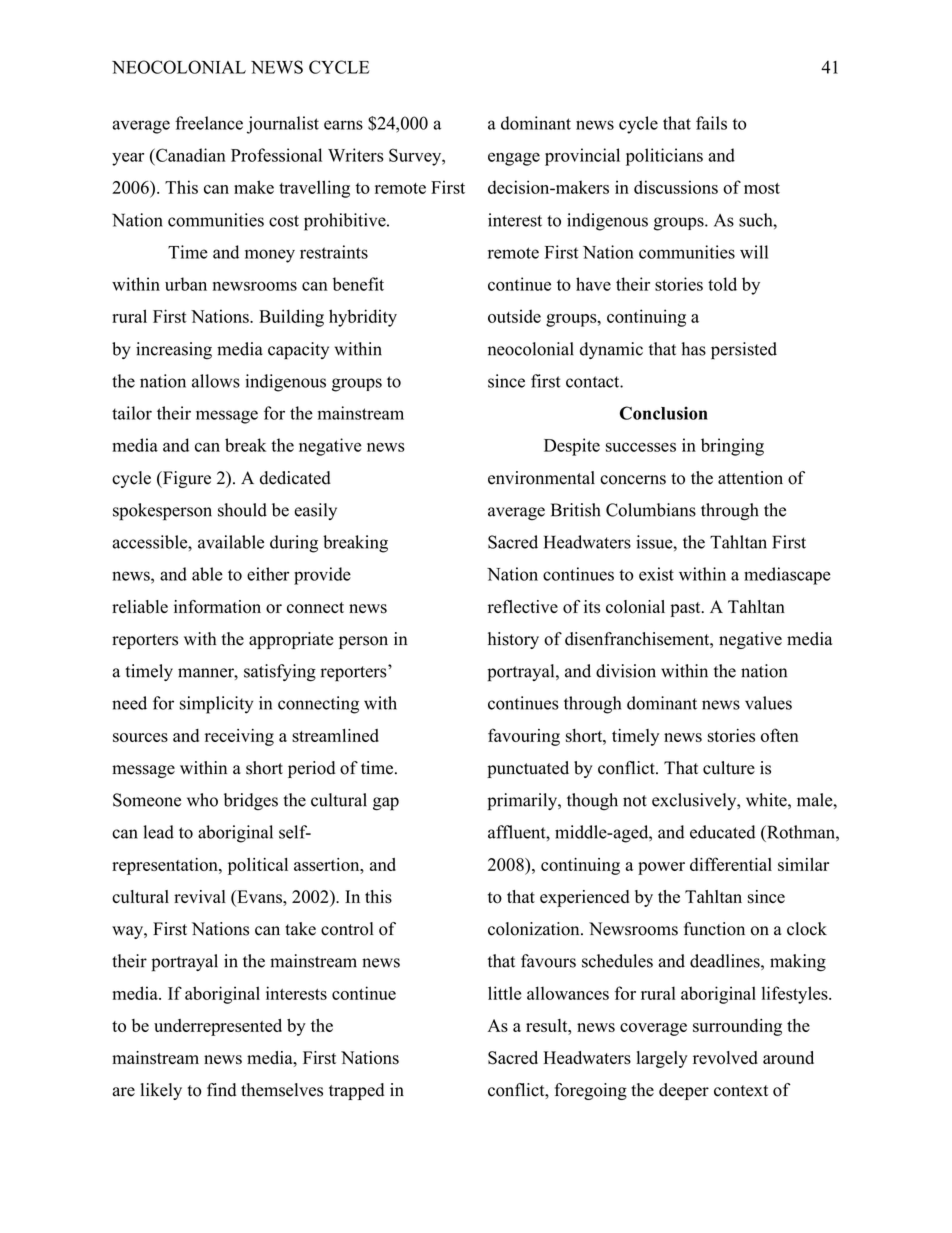 The image size is (952, 1233). Describe the element at coordinates (711, 123) in the screenshot. I see `fails` at that location.
